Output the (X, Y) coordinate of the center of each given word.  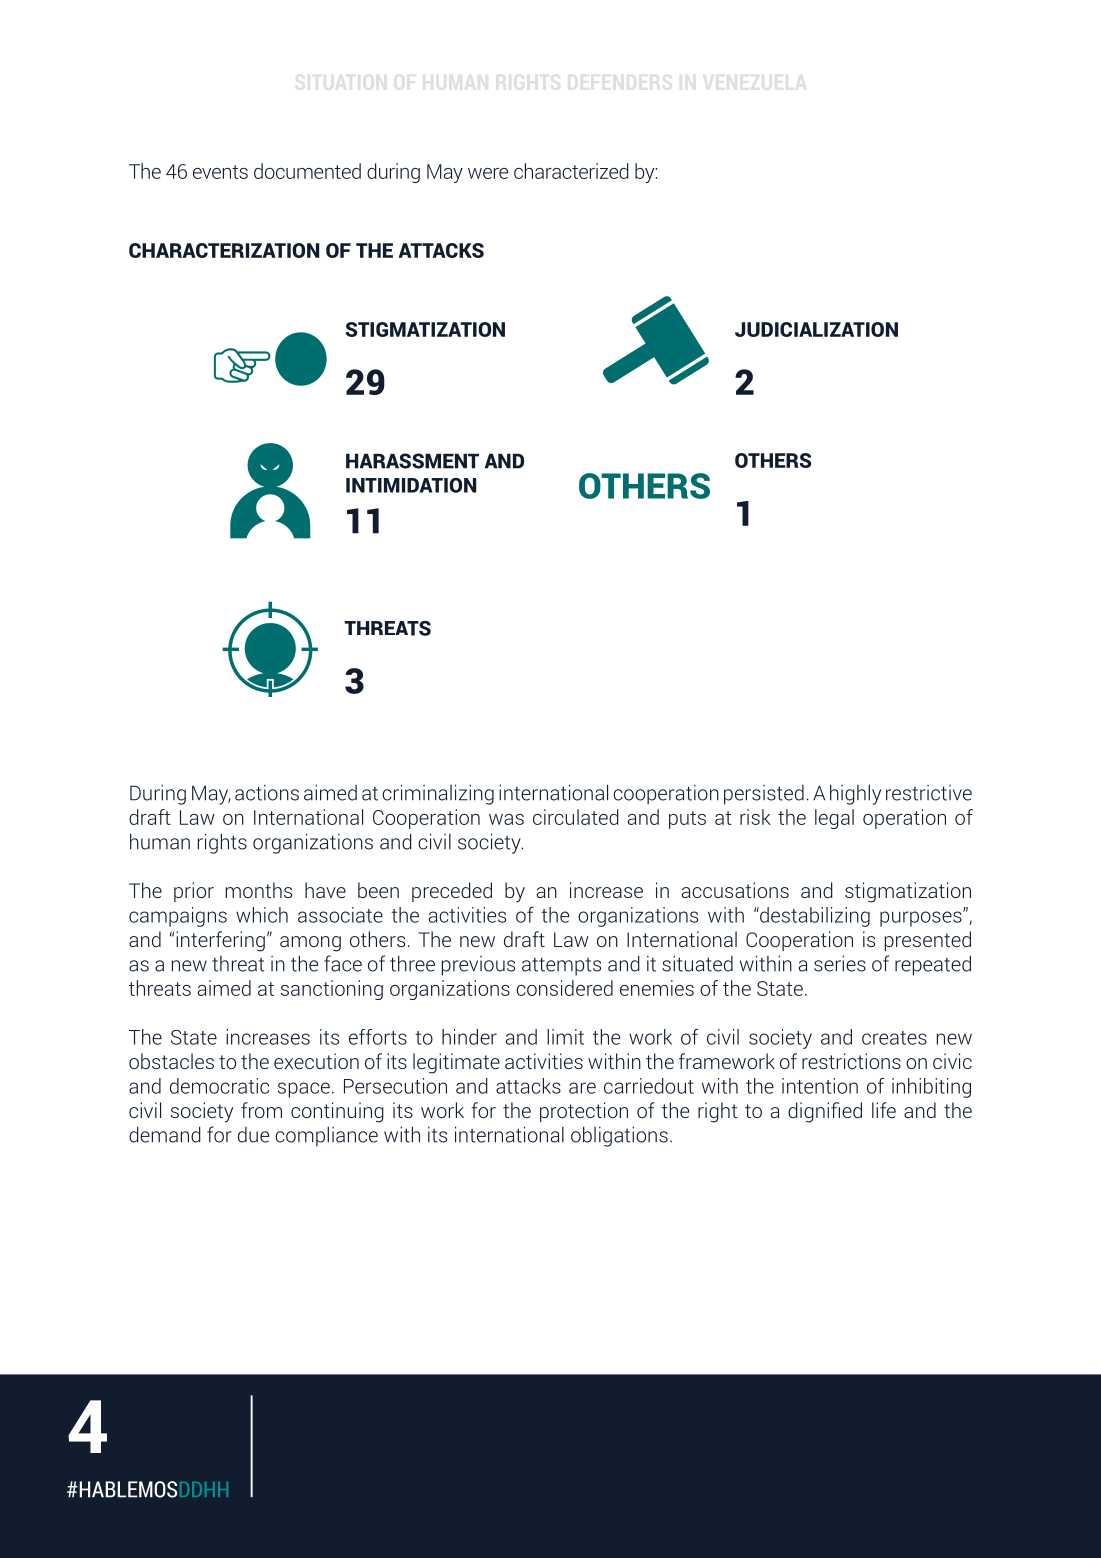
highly (855, 794)
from (261, 1110)
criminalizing (438, 794)
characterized (571, 171)
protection (584, 1112)
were (488, 173)
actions (267, 793)
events (220, 172)
